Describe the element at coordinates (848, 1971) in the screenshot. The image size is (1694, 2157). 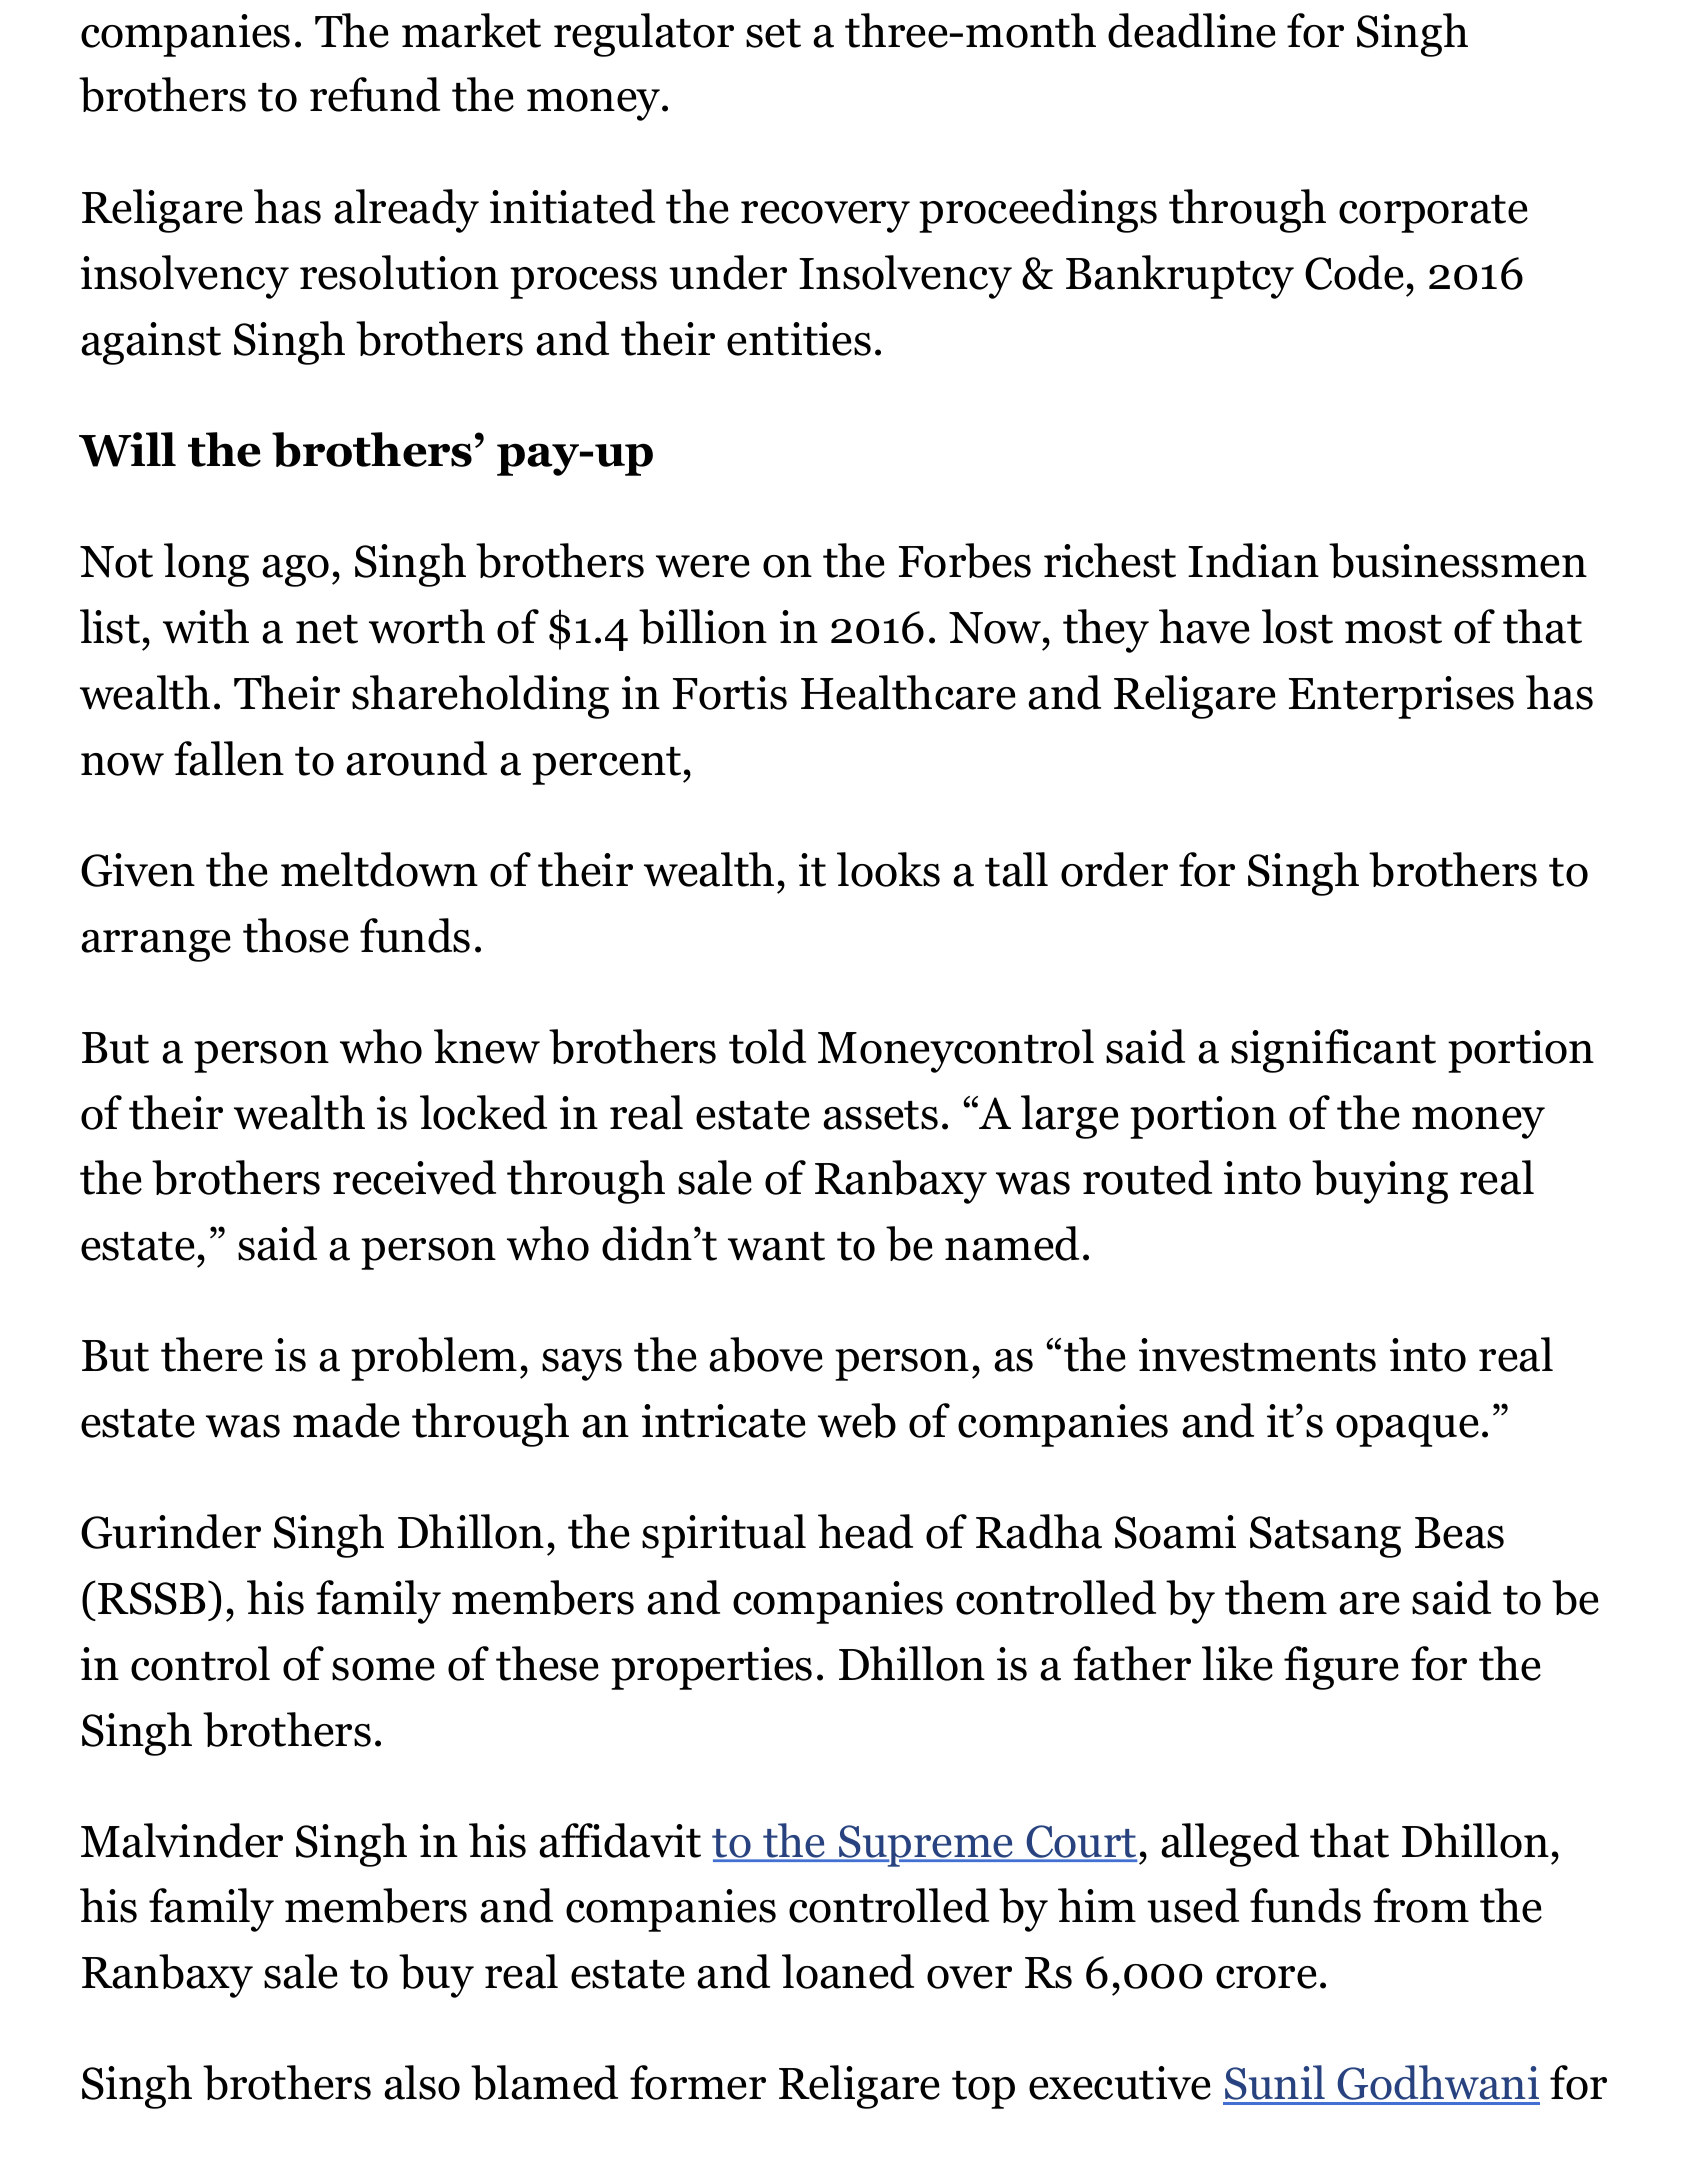
I see `loaned` at that location.
